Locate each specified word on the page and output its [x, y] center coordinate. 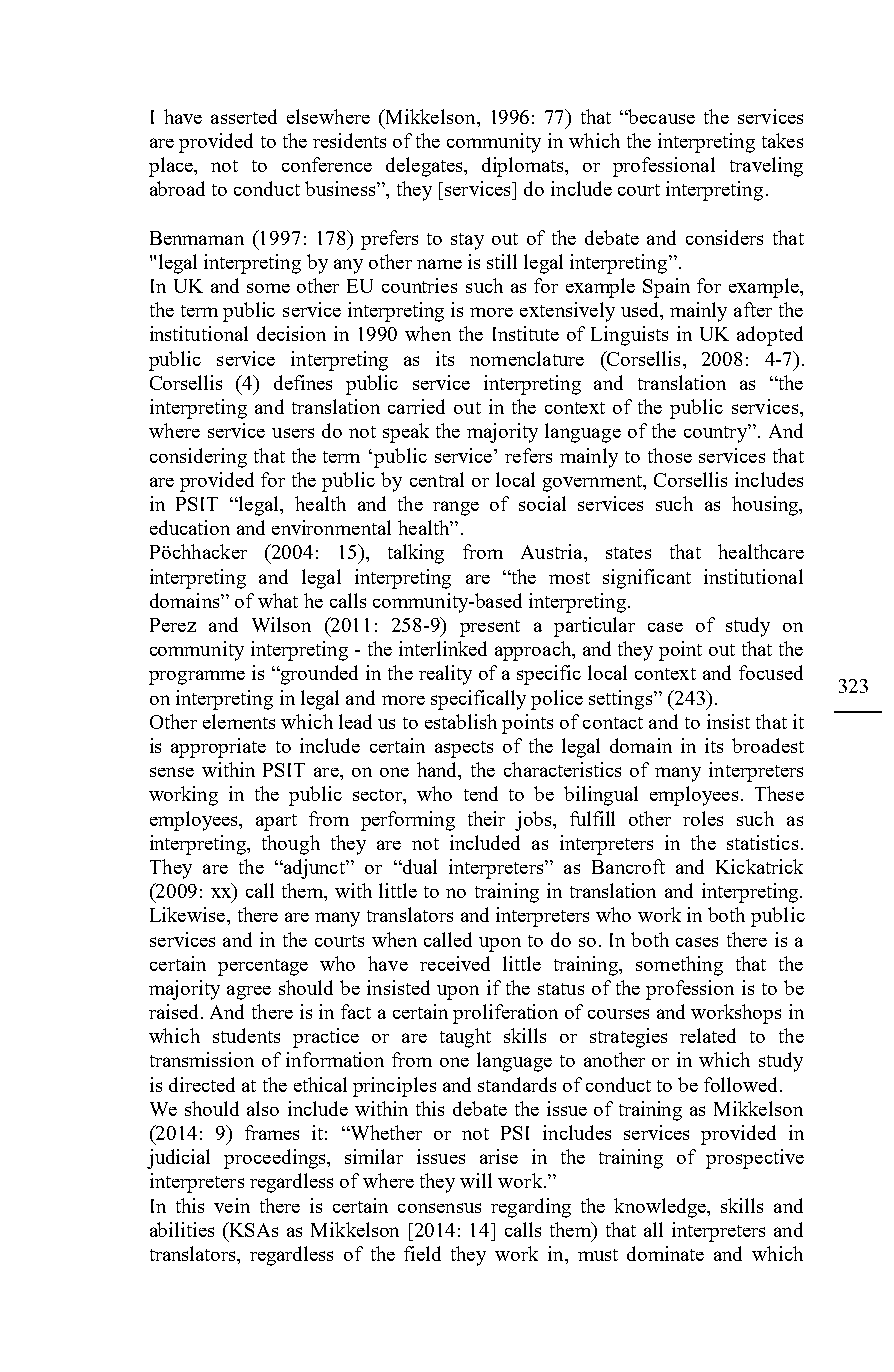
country [716, 433]
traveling [766, 167]
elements [239, 721]
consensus [439, 1208]
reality [445, 675]
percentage [263, 967]
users [293, 433]
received [455, 963]
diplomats [524, 167]
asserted [244, 116]
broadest [768, 745]
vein [232, 1205]
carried [416, 406]
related [708, 1035]
